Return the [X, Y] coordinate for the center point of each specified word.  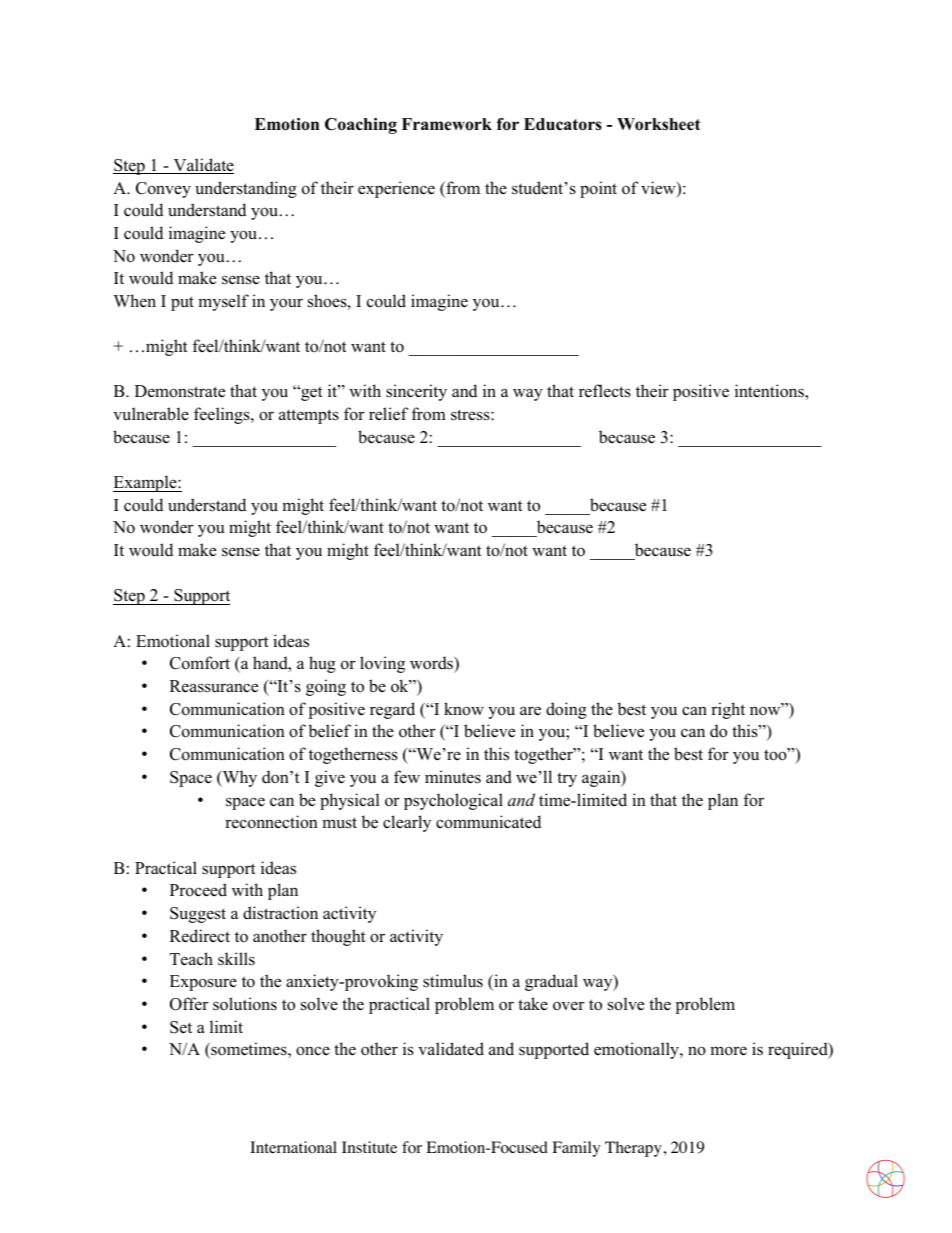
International [293, 1147]
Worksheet [659, 124]
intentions [770, 392]
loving [382, 664]
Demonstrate [180, 391]
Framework [447, 124]
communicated [488, 822]
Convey [163, 190]
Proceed [198, 890]
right [728, 710]
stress [471, 415]
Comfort [200, 663]
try [567, 779]
